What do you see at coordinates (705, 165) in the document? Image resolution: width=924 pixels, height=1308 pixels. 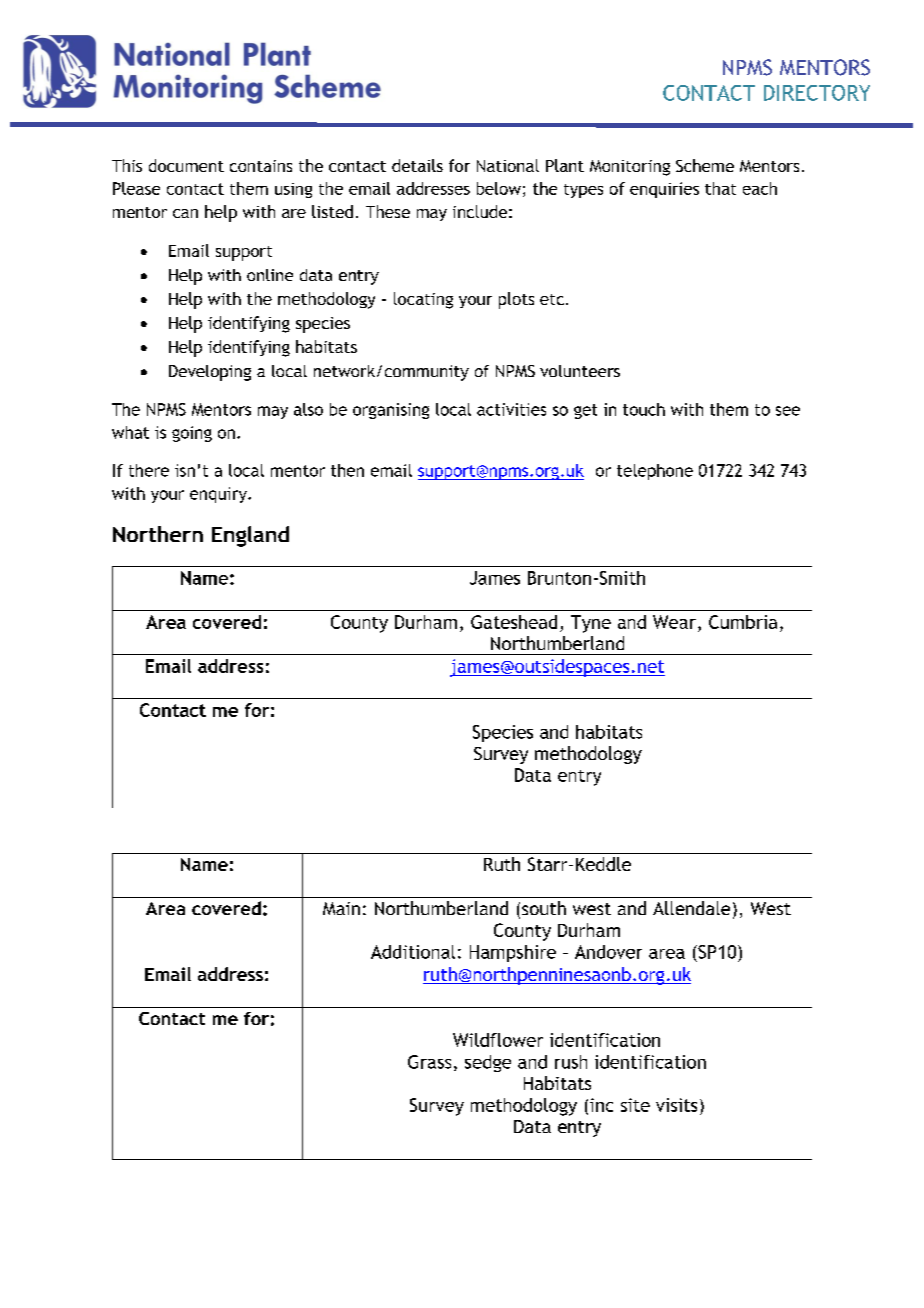 I see `Scheme` at bounding box center [705, 165].
